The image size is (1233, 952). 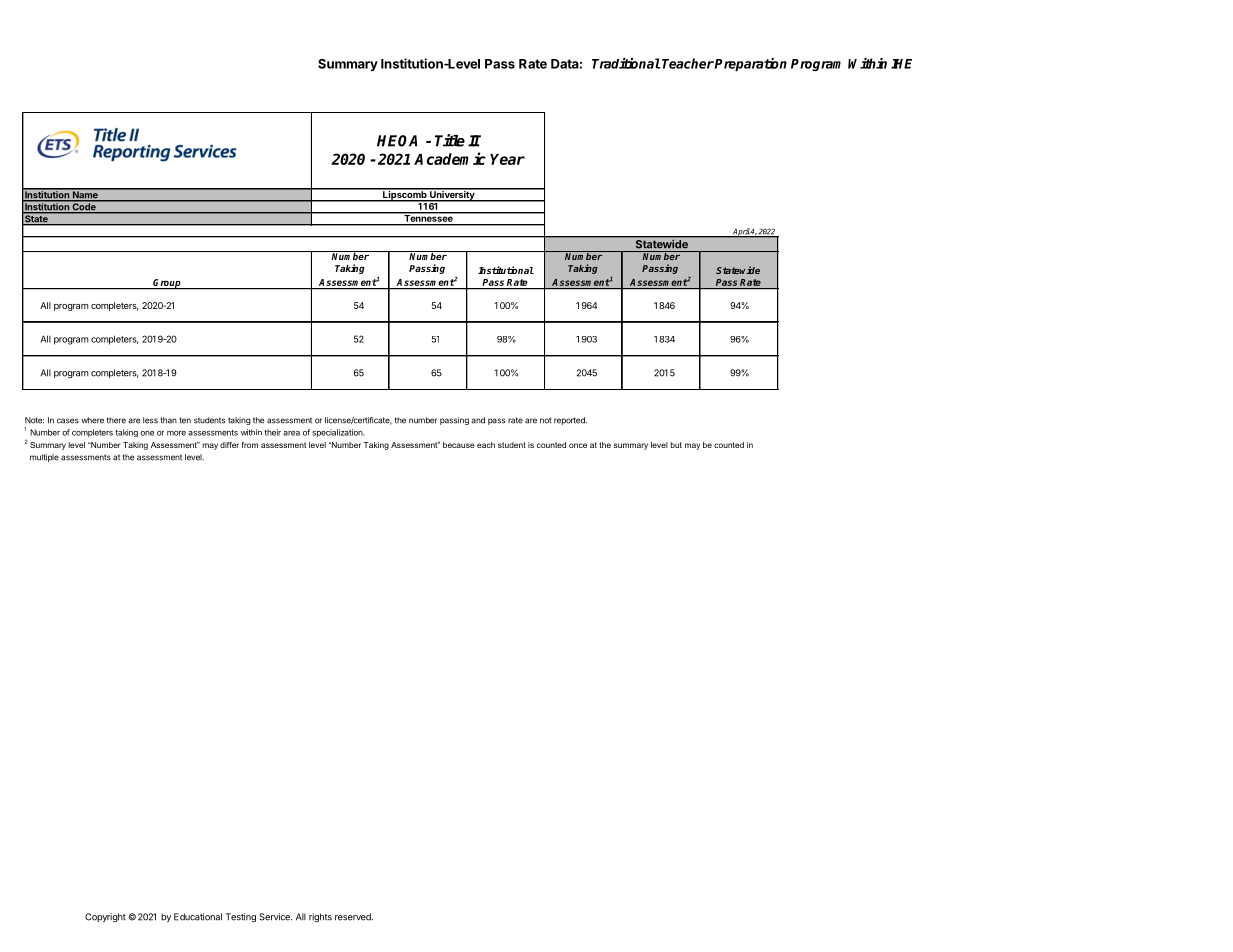 I want to click on Traditional, so click(x=626, y=63).
